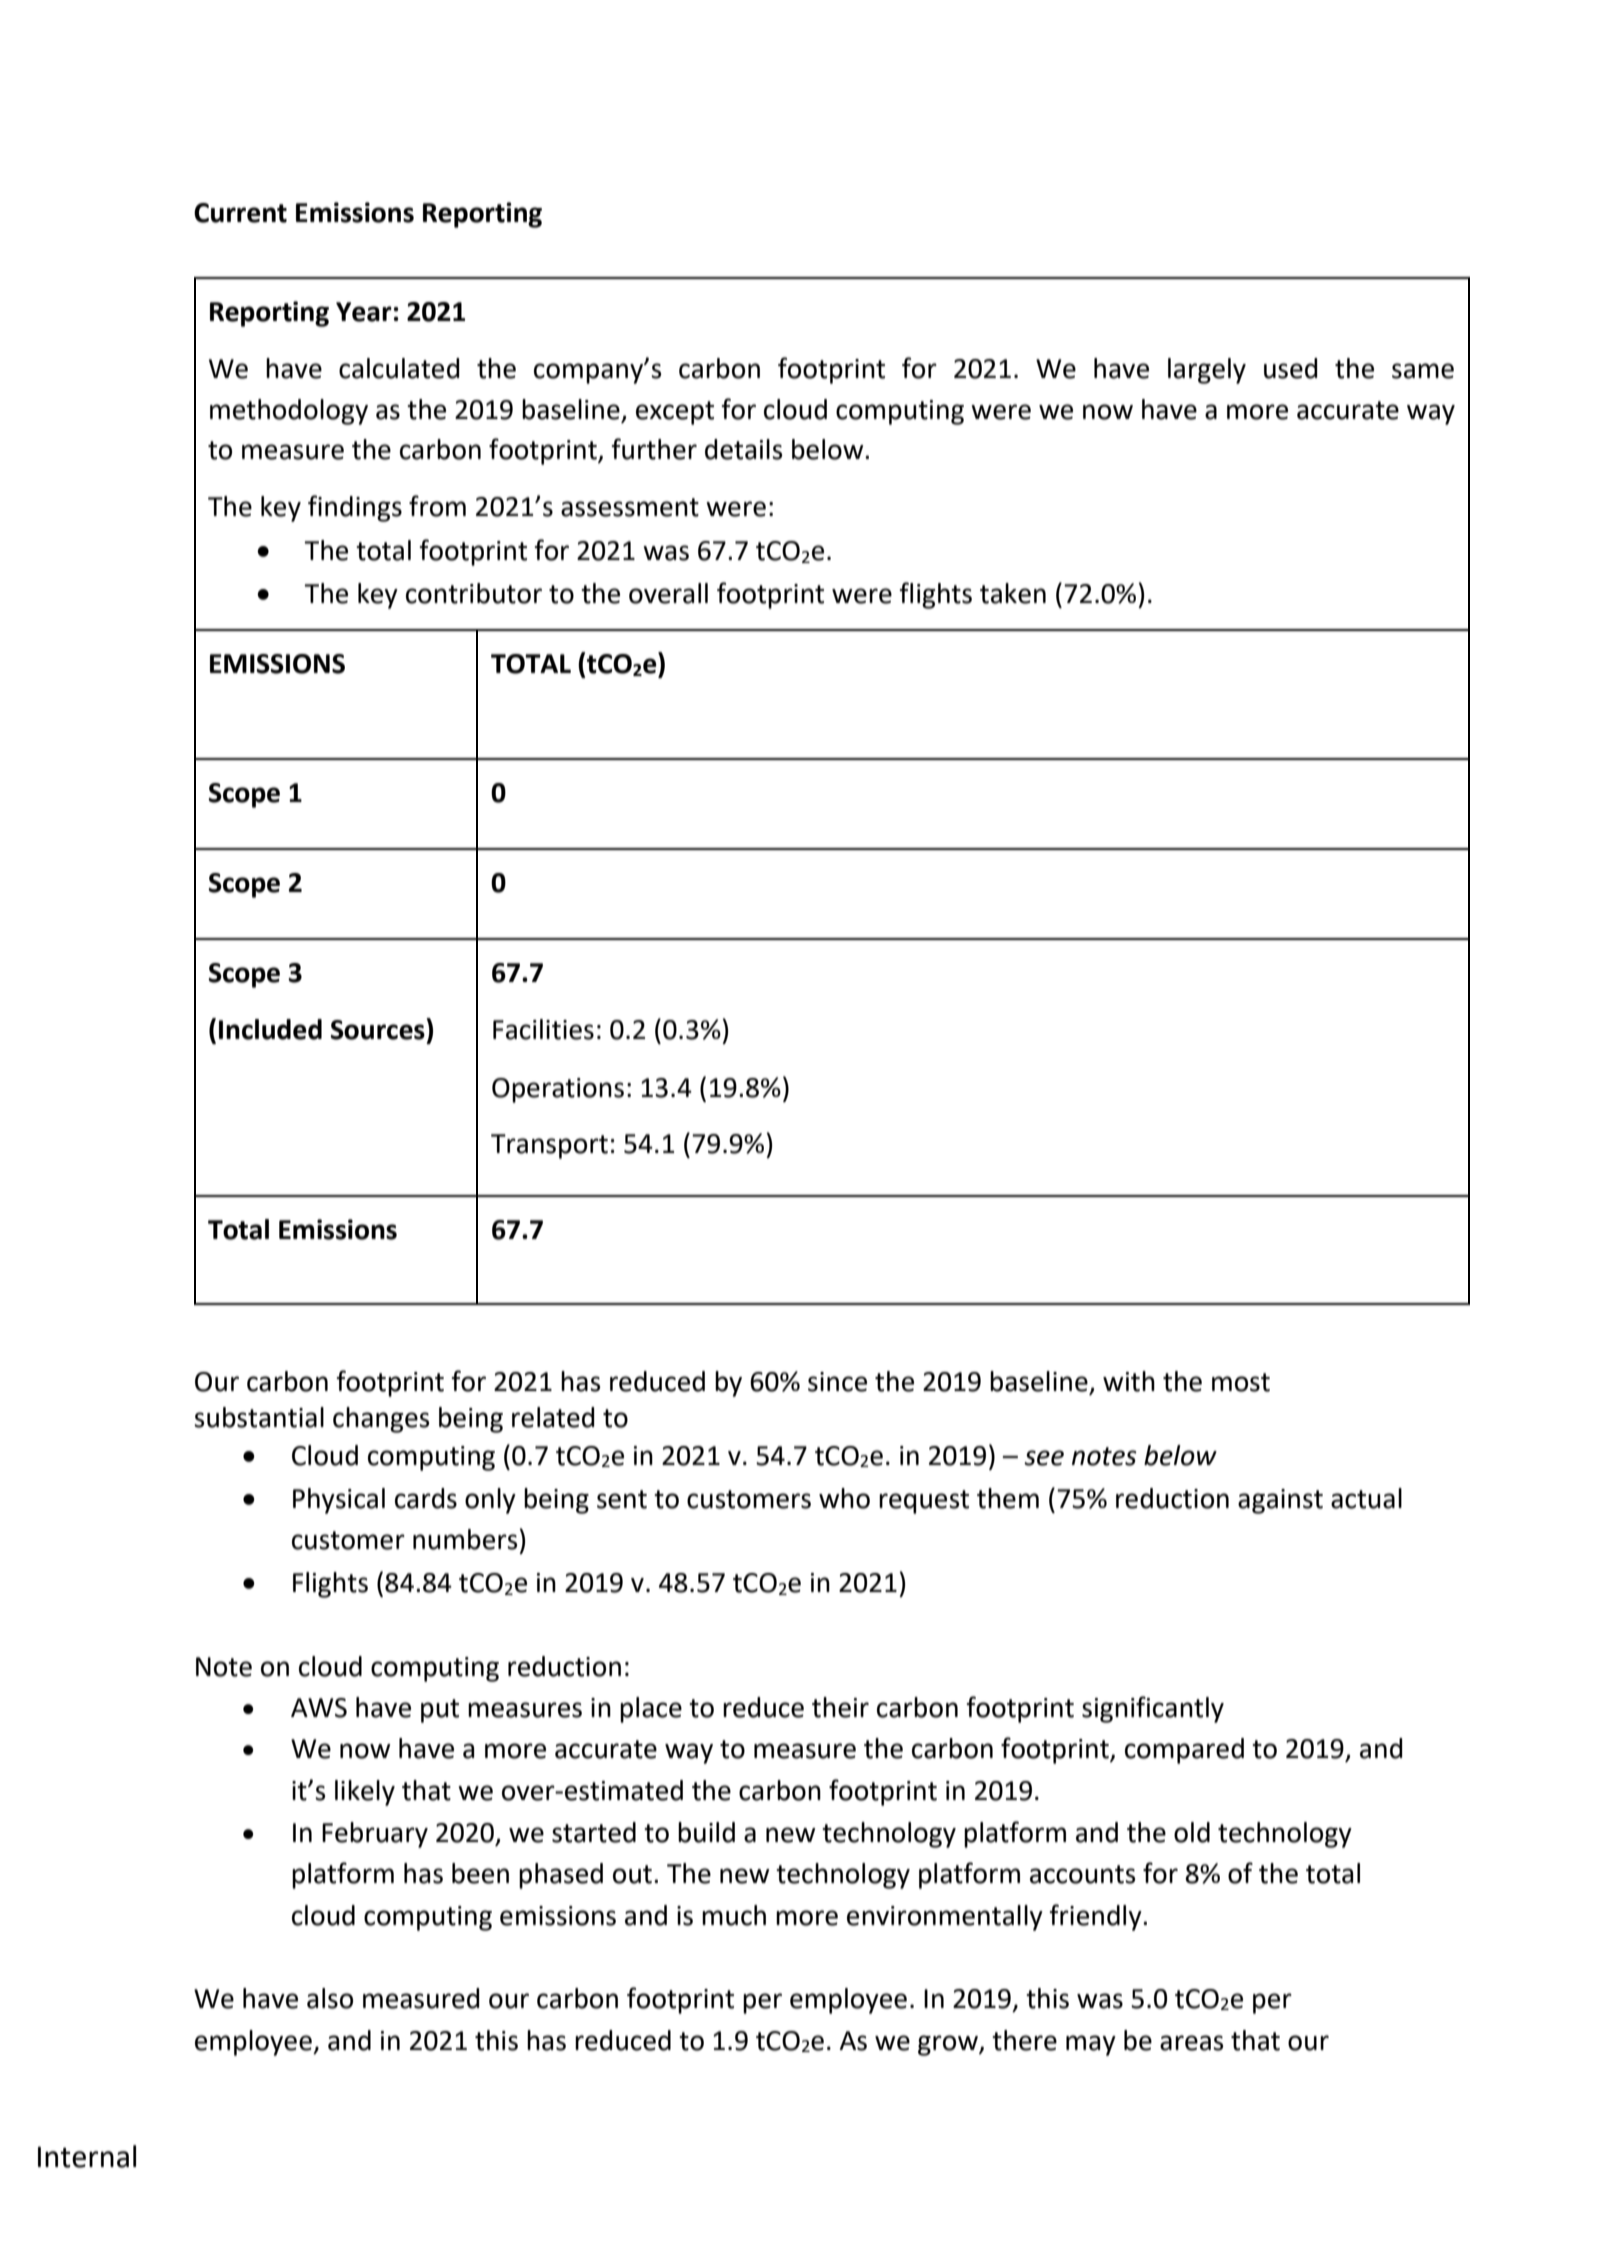 The height and width of the screenshot is (2267, 1602). What do you see at coordinates (675, 413) in the screenshot?
I see `except` at bounding box center [675, 413].
